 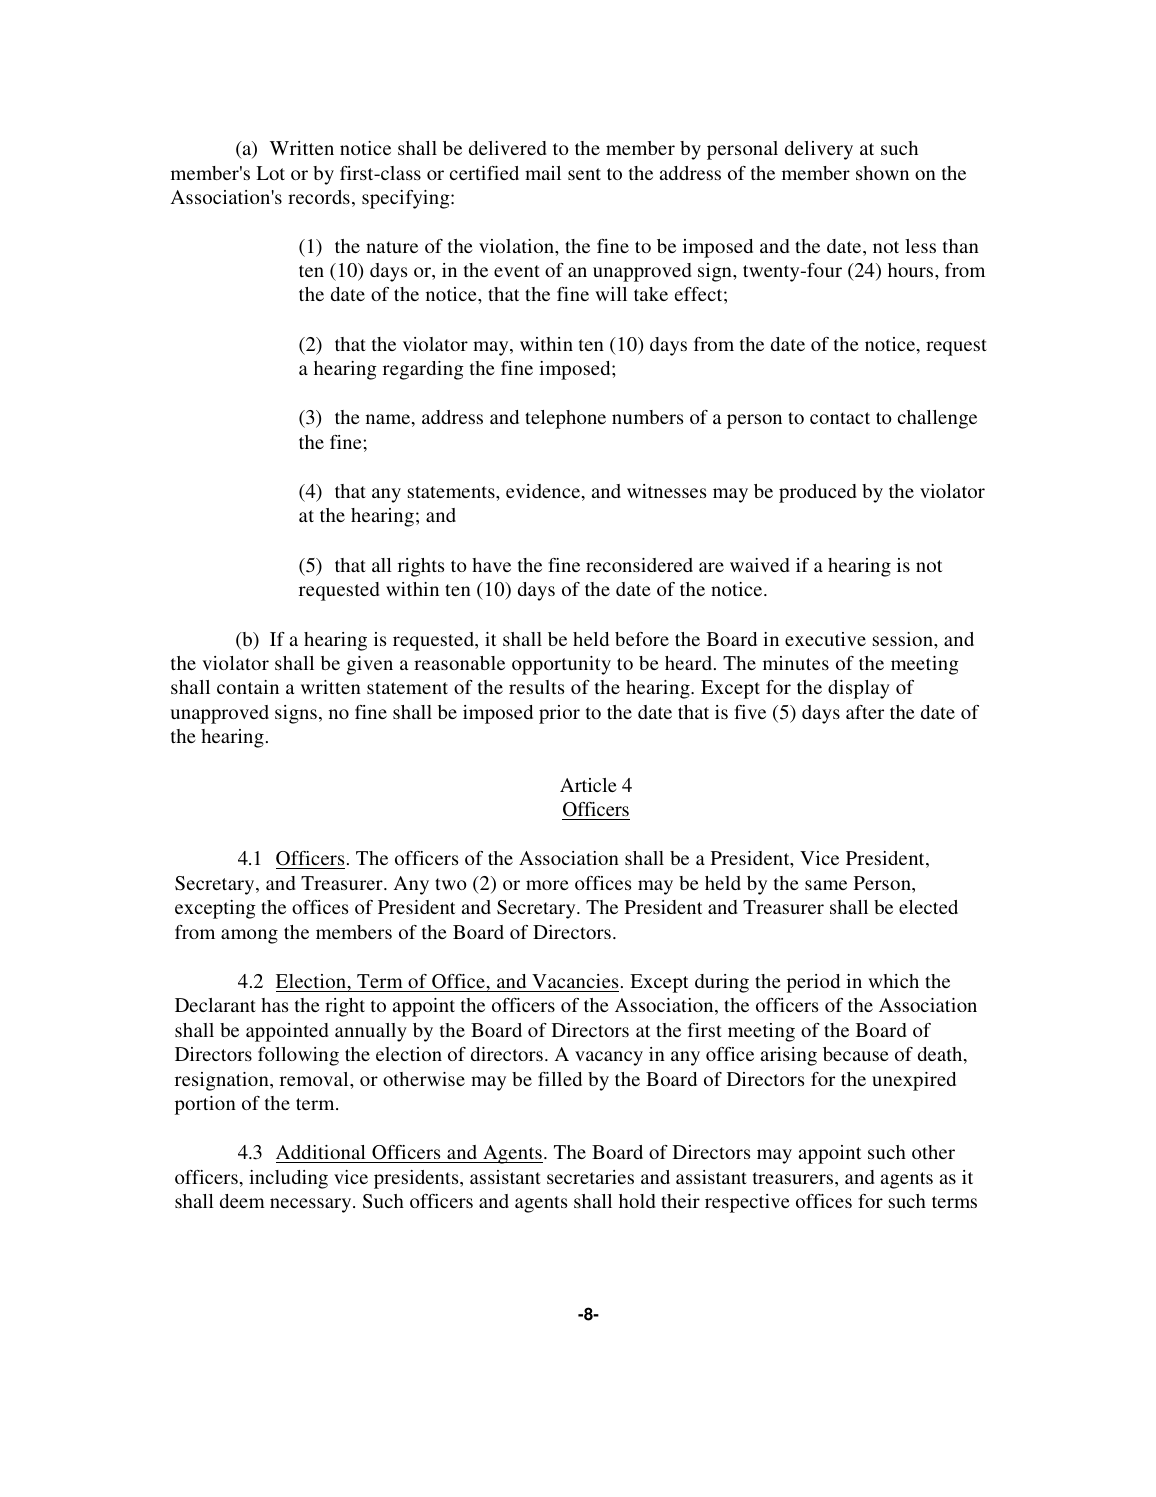 What do you see at coordinates (859, 689) in the page?
I see `display` at bounding box center [859, 689].
